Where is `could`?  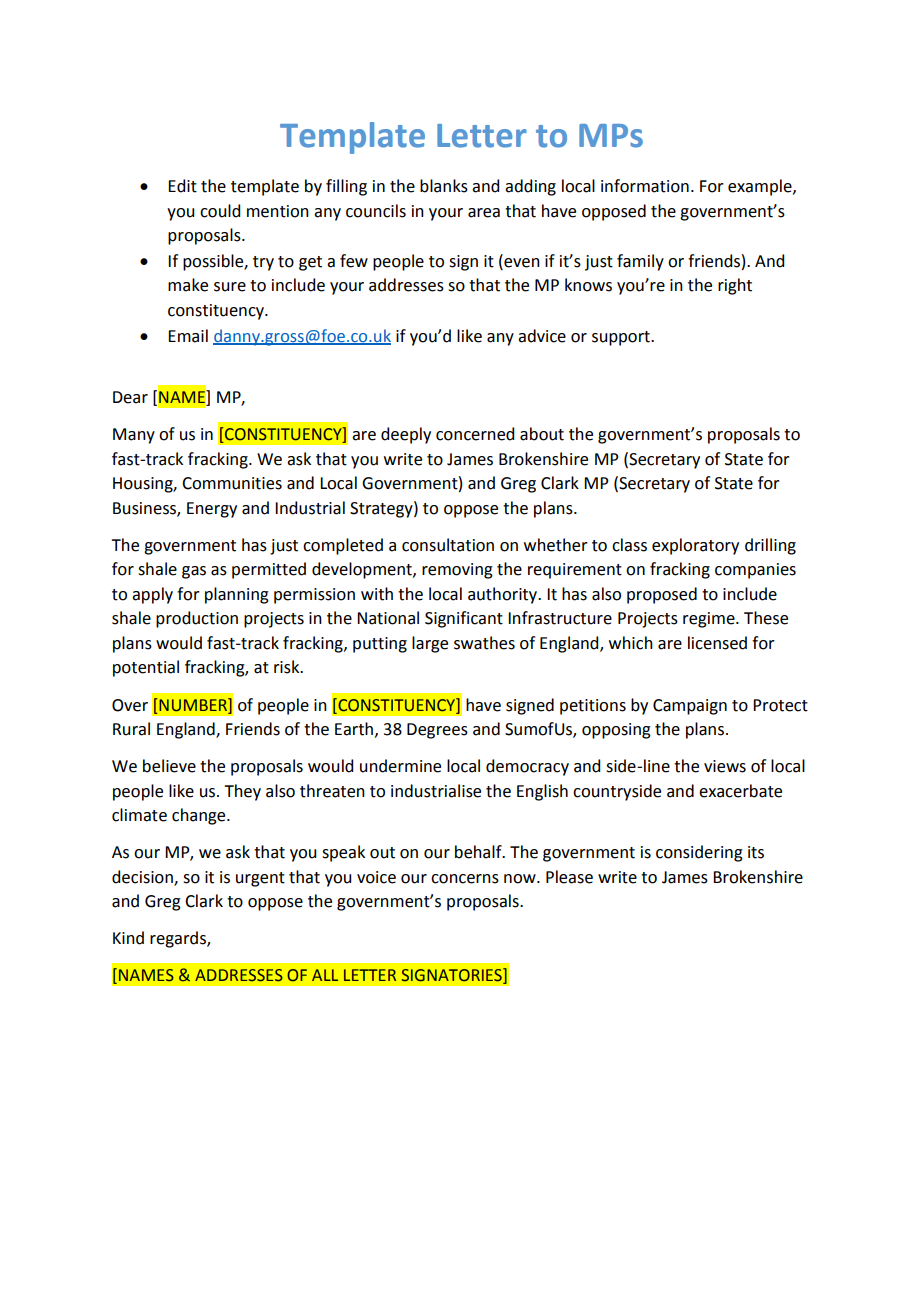 could is located at coordinates (220, 211).
